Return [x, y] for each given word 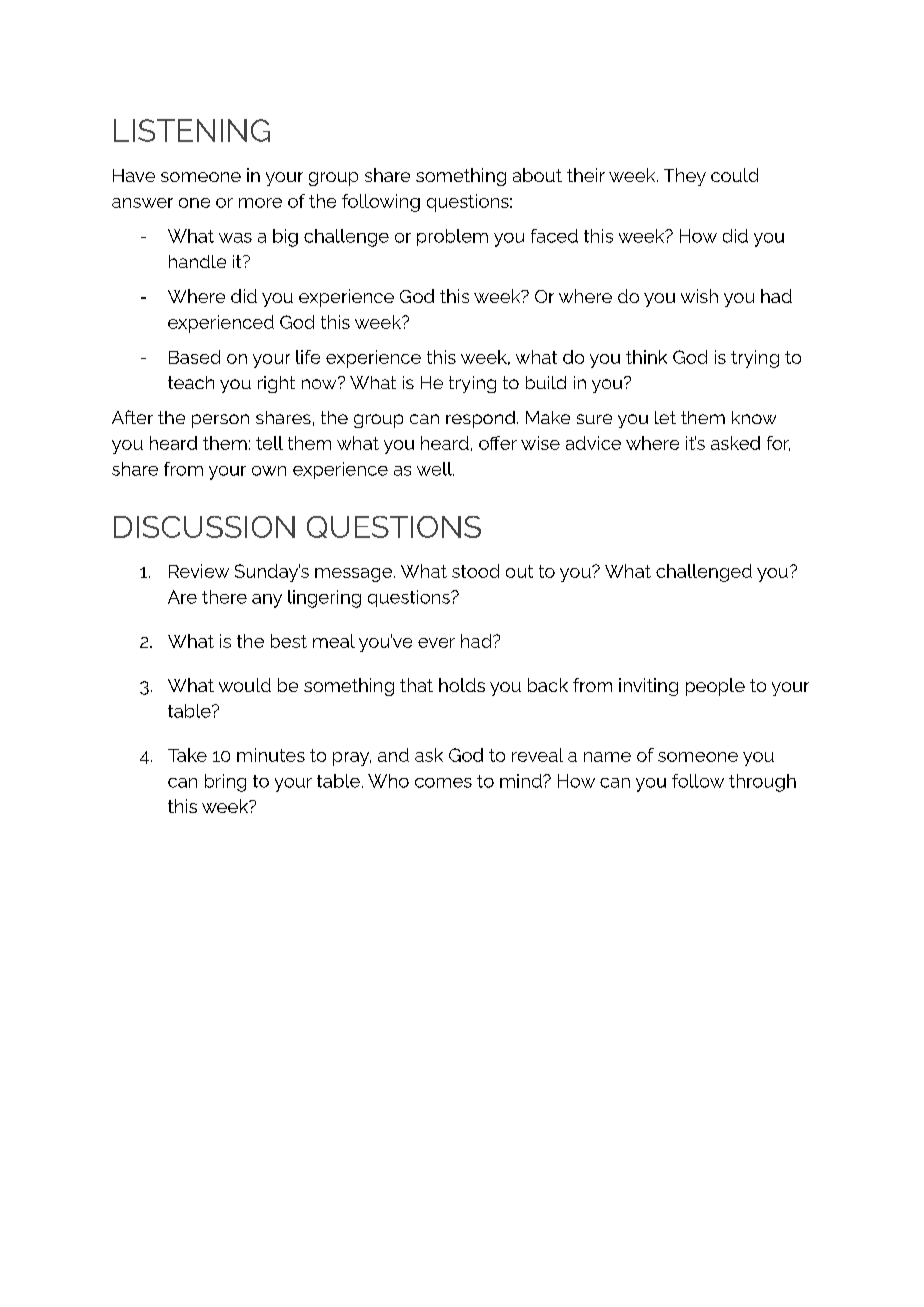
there [224, 597]
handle [197, 261]
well [435, 469]
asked [735, 443]
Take [187, 755]
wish [699, 296]
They [685, 177]
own [269, 471]
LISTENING [192, 130]
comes [443, 783]
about [537, 175]
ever [436, 643]
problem [452, 237]
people [715, 687]
